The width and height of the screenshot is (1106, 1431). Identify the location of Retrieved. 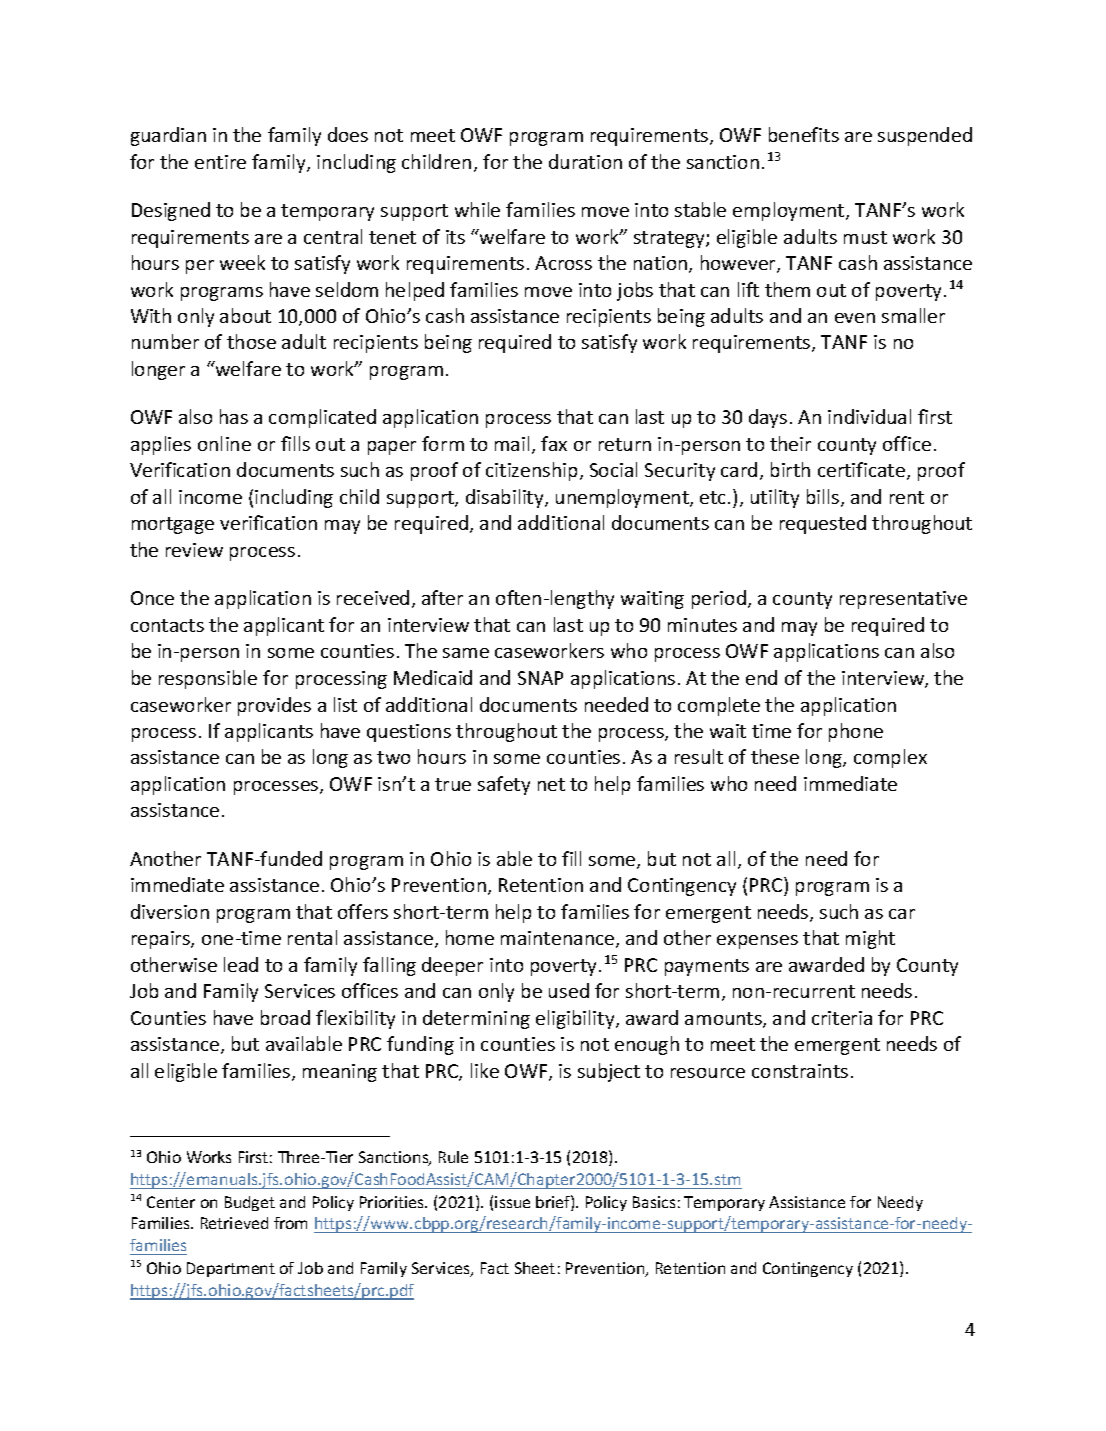
(234, 1223).
